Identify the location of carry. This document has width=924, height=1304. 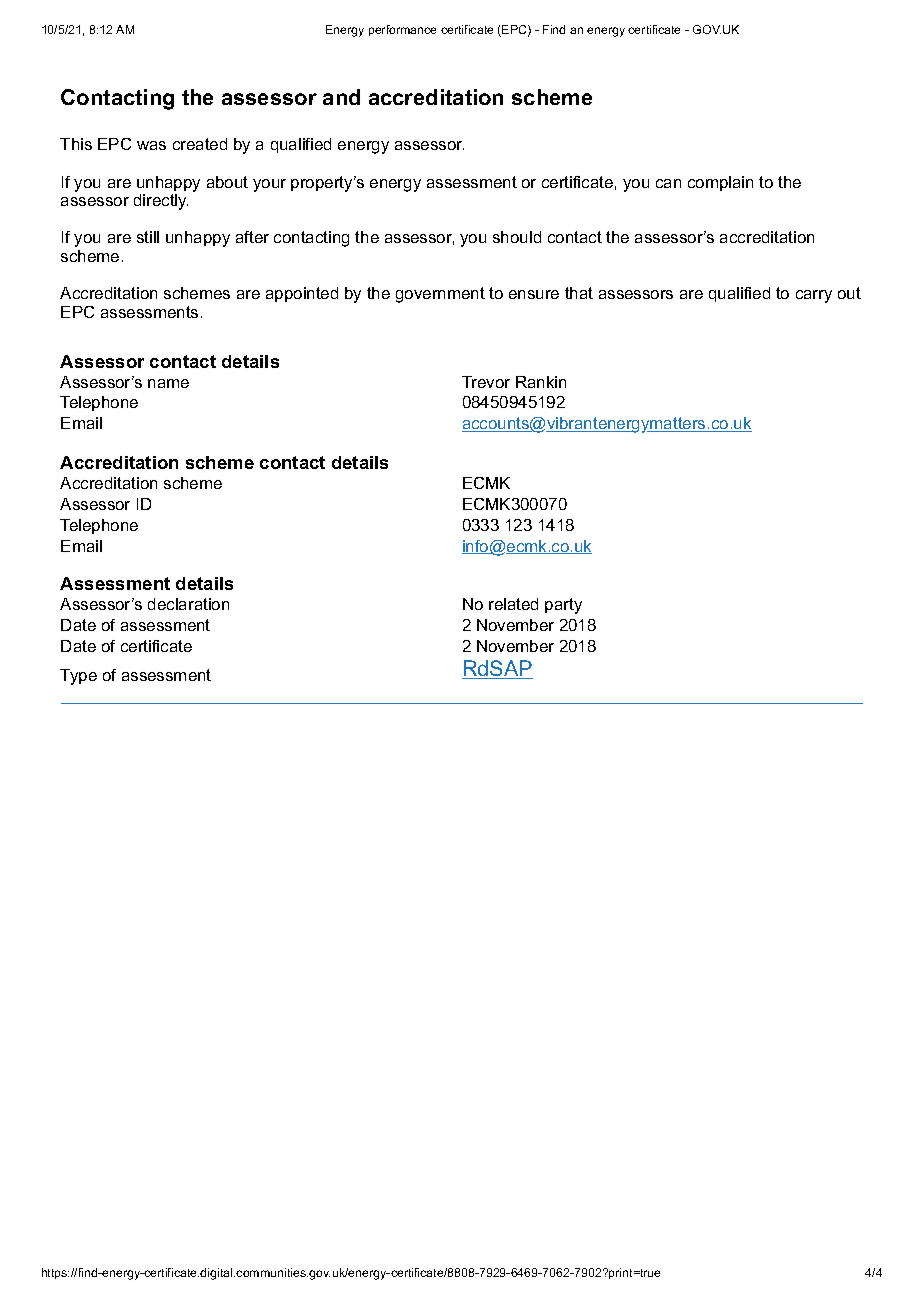
(814, 296).
